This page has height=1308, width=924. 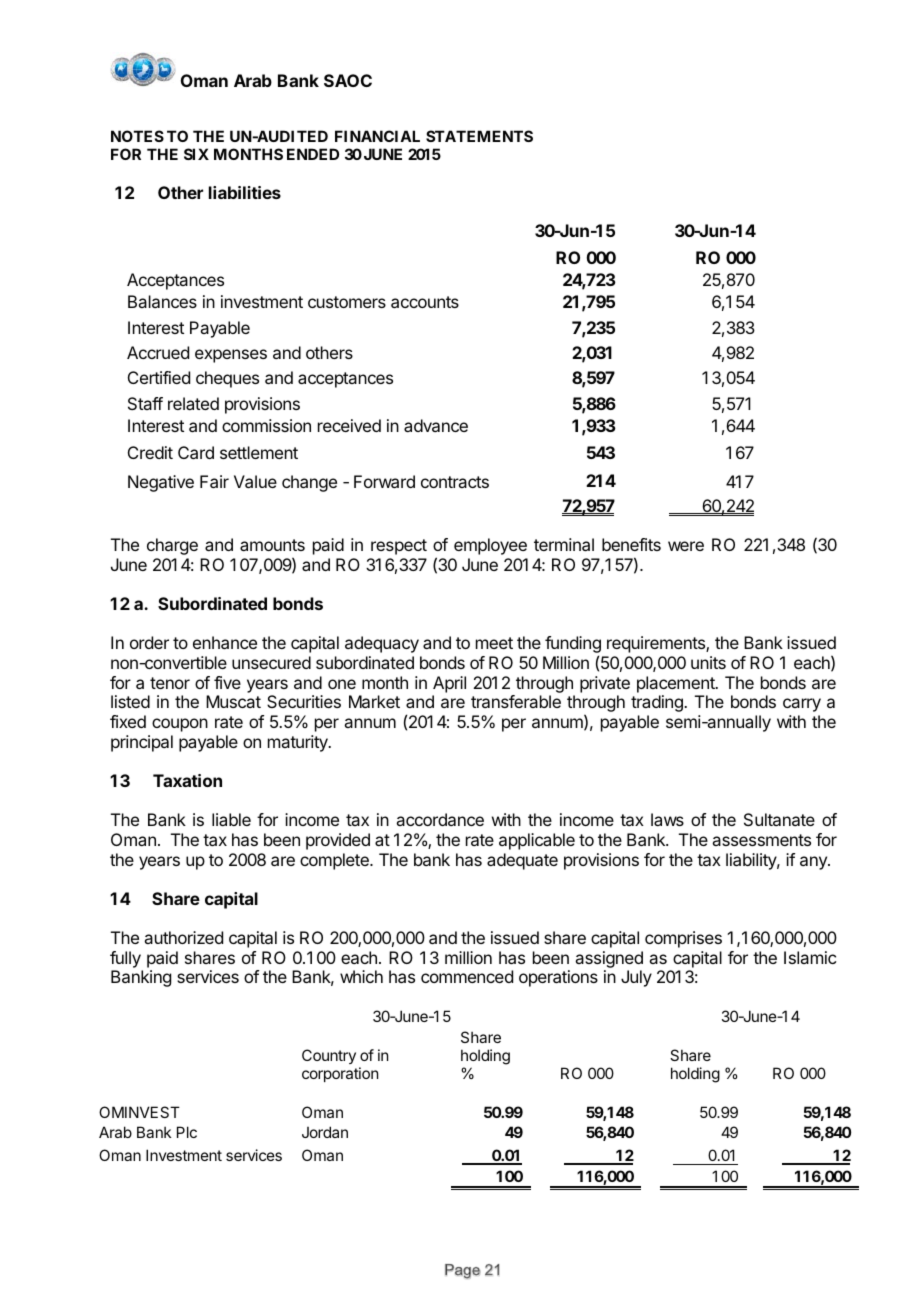 I want to click on Plc, so click(x=187, y=1132).
